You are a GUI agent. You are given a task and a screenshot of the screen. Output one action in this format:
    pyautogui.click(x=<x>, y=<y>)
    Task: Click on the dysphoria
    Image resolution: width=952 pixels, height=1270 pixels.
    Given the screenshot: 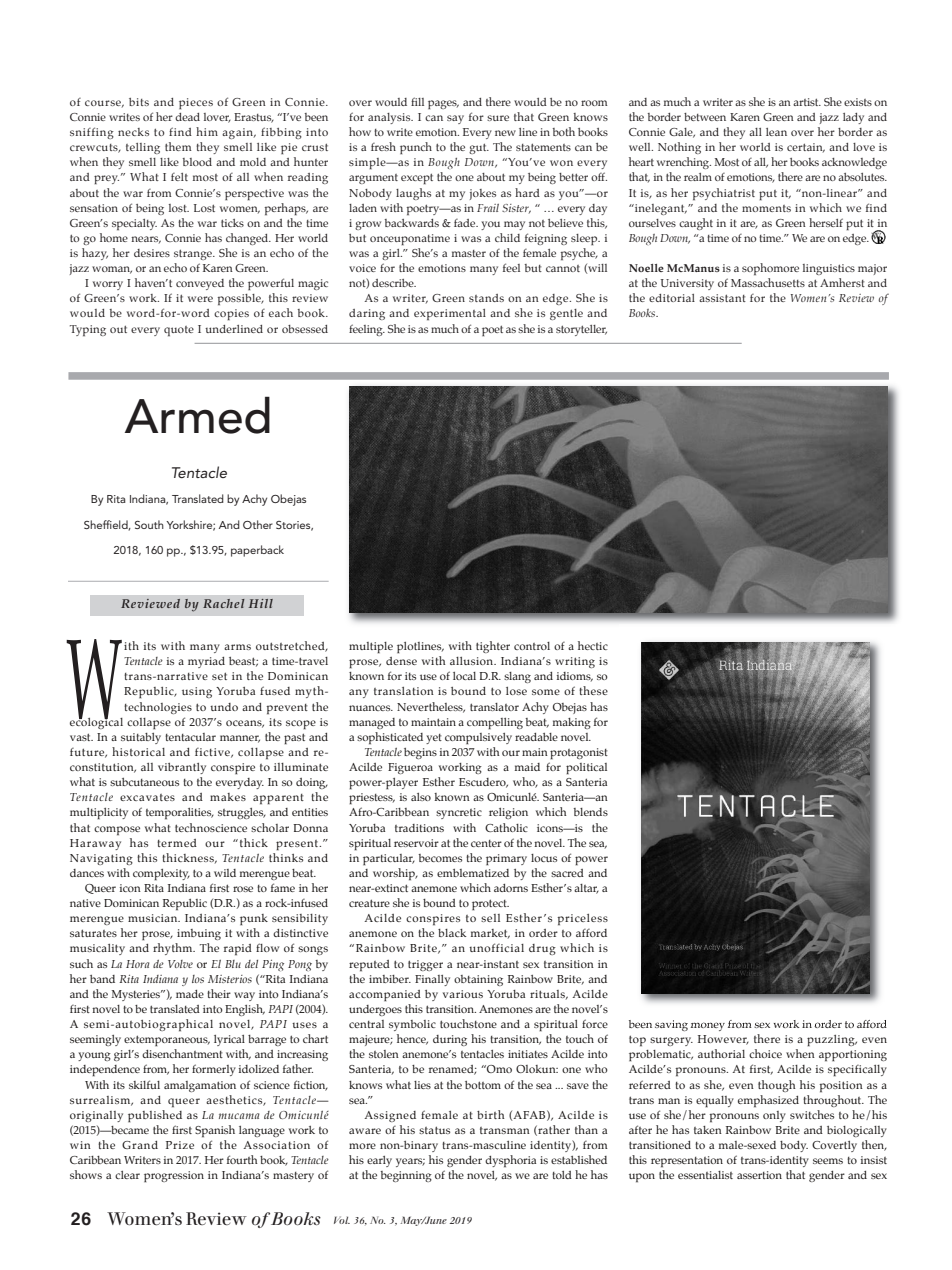 What is the action you would take?
    pyautogui.click(x=510, y=1161)
